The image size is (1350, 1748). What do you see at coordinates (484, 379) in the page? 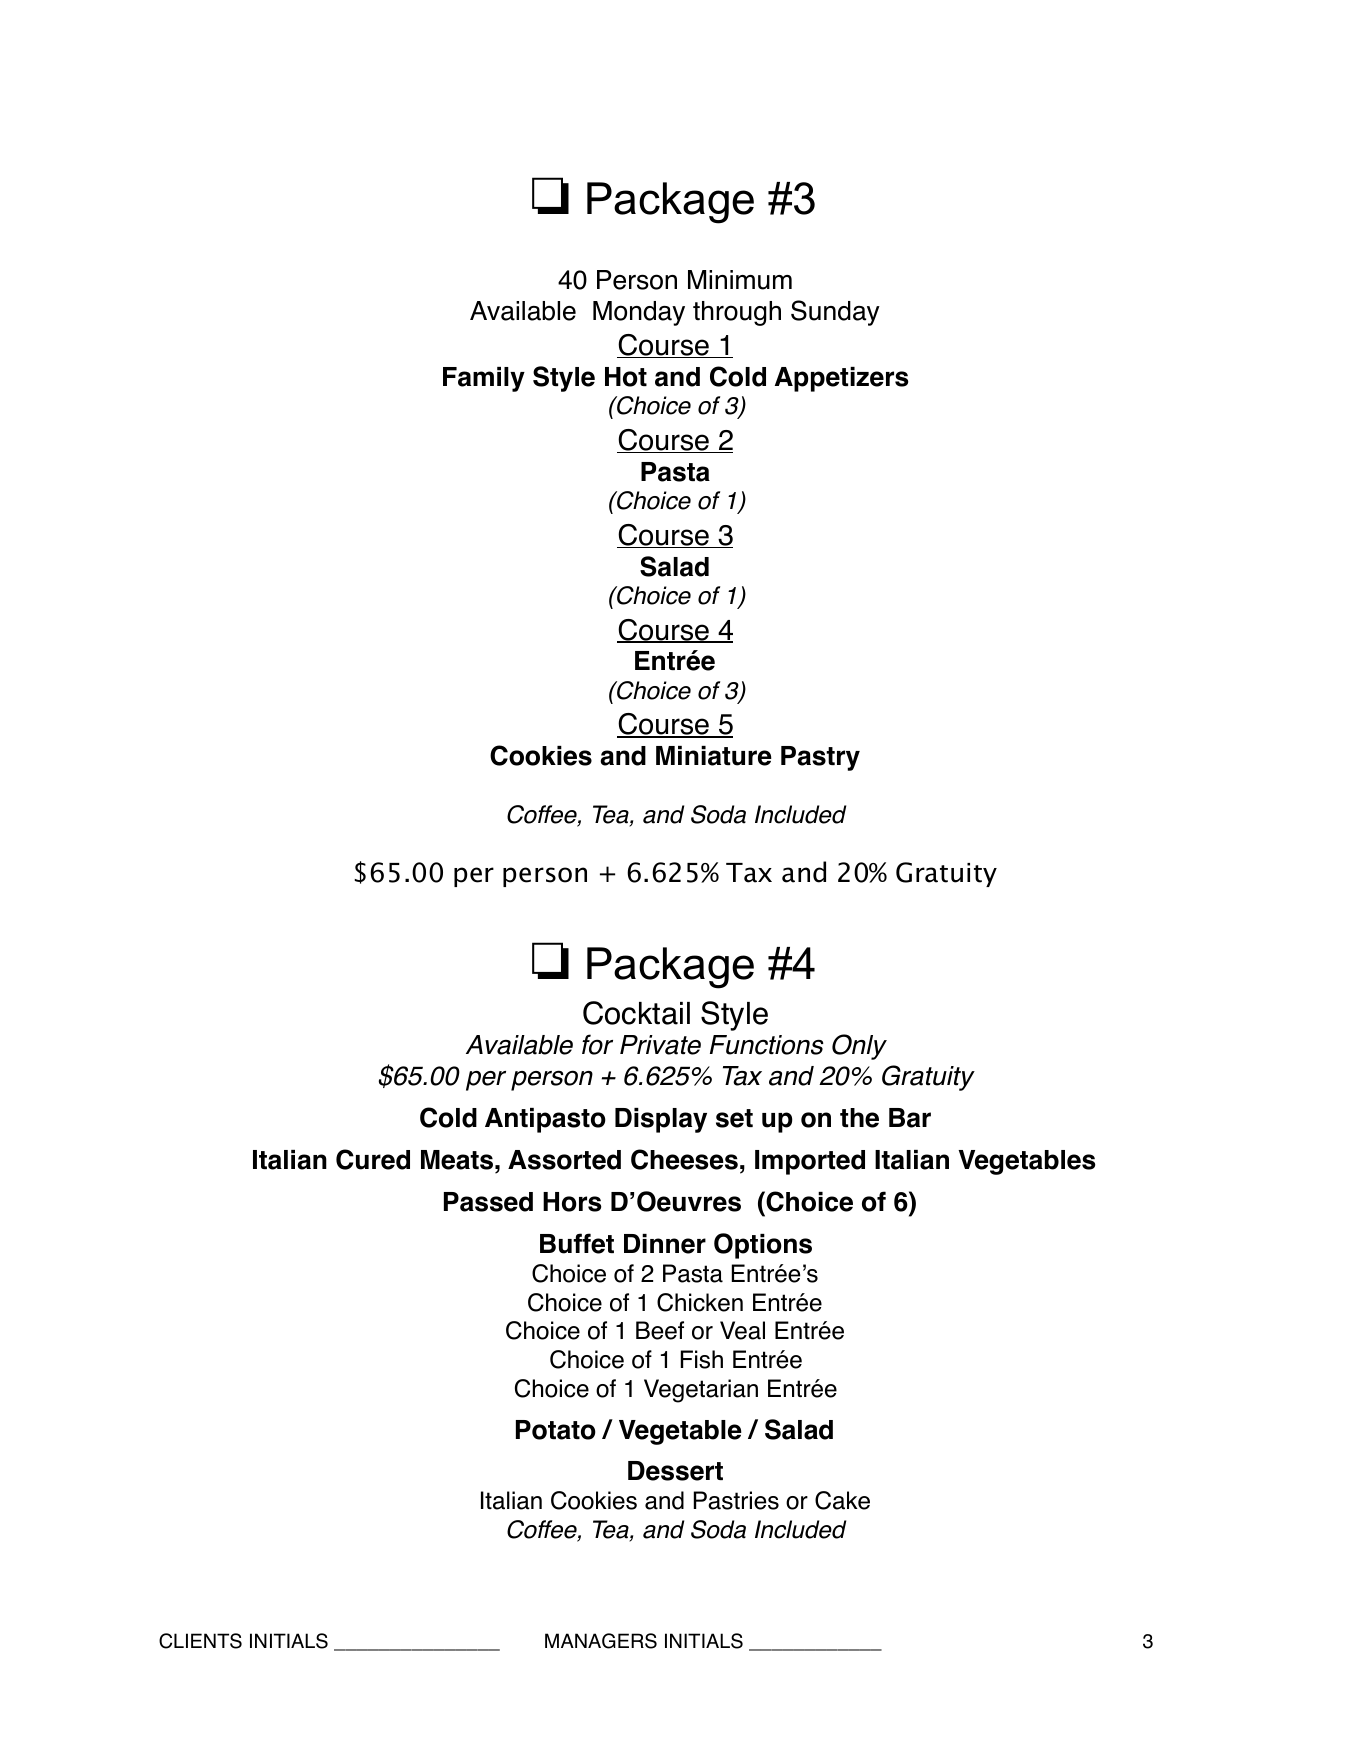
I see `Family` at bounding box center [484, 379].
